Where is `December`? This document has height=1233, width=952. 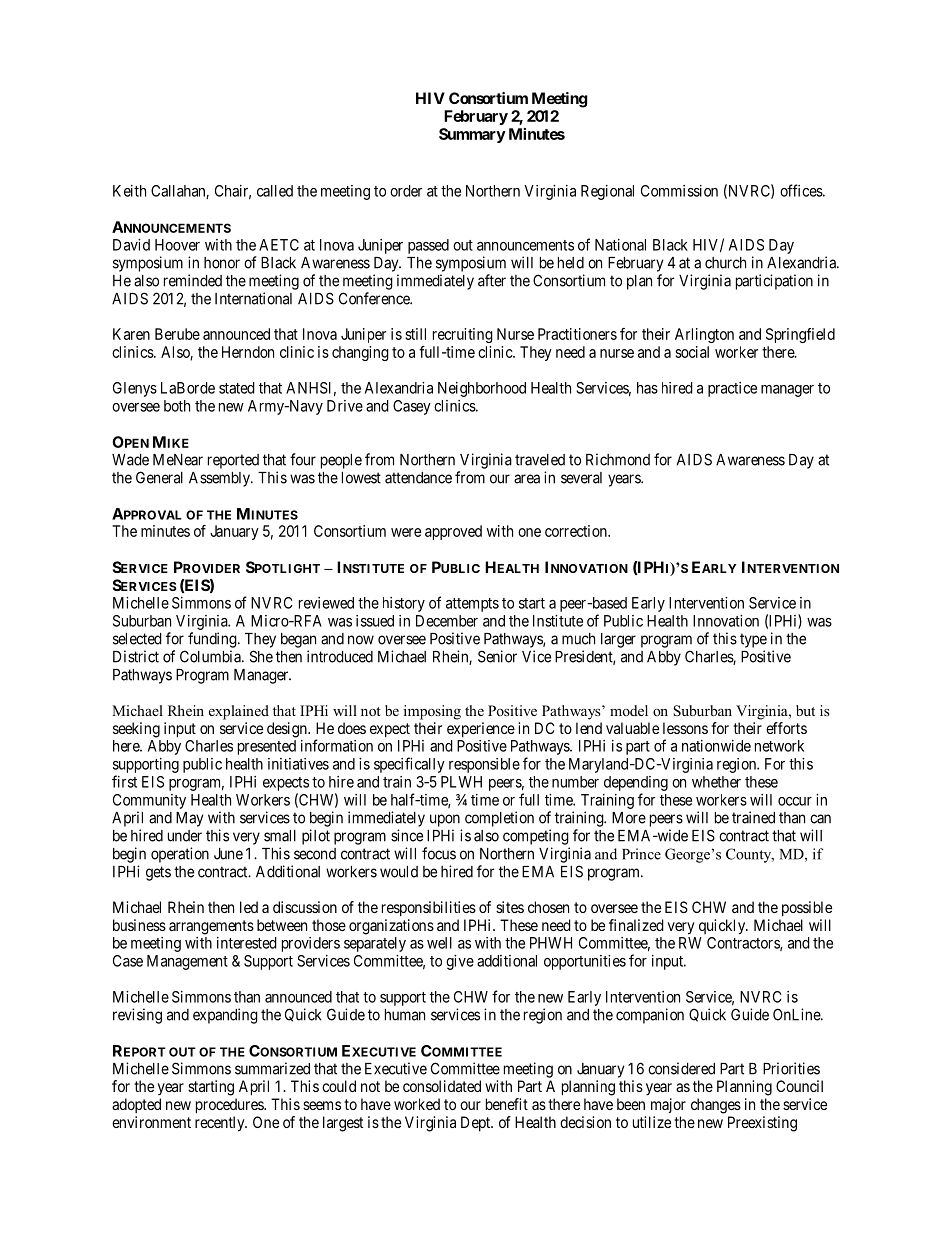 December is located at coordinates (447, 621).
